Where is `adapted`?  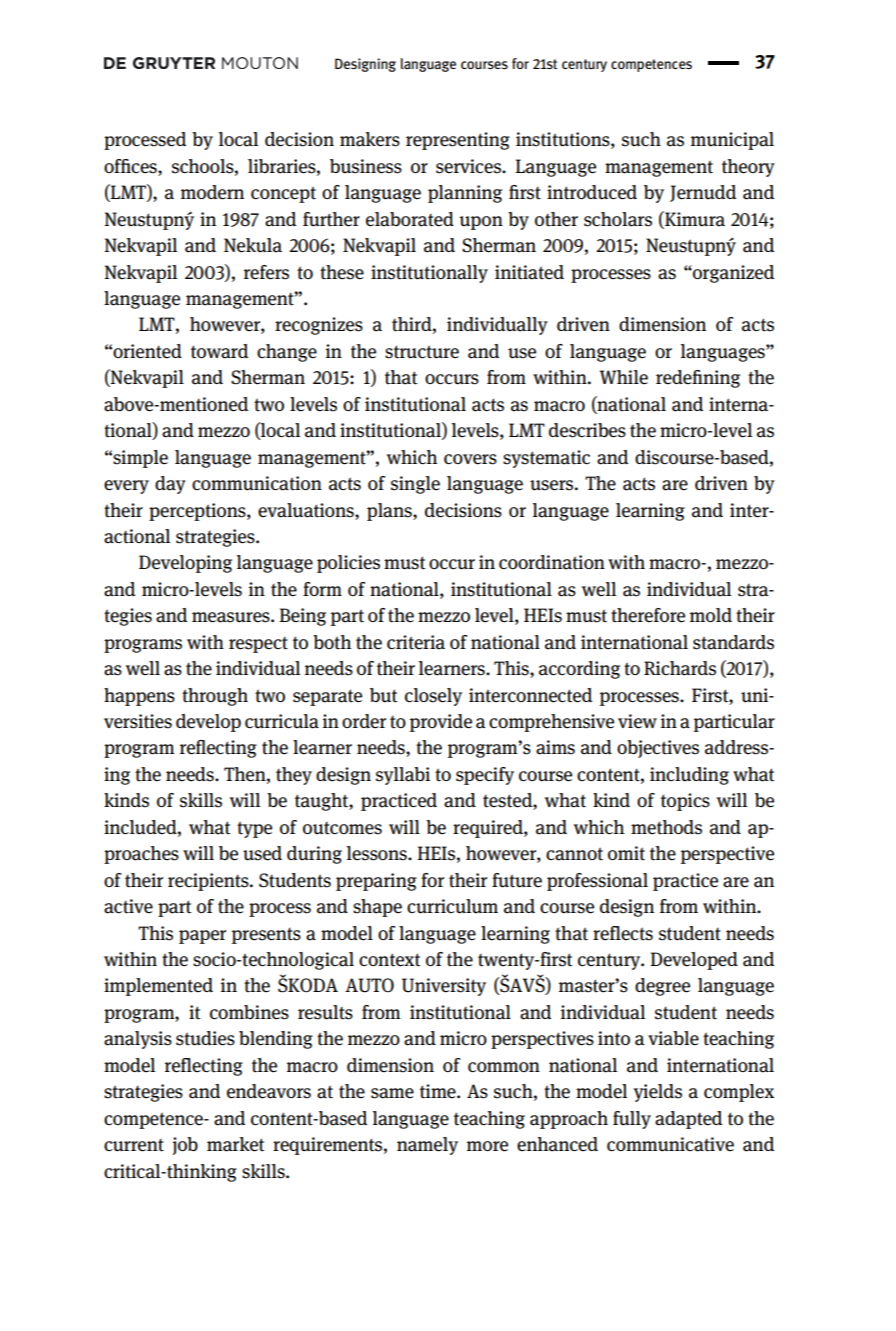
adapted is located at coordinates (689, 1120).
